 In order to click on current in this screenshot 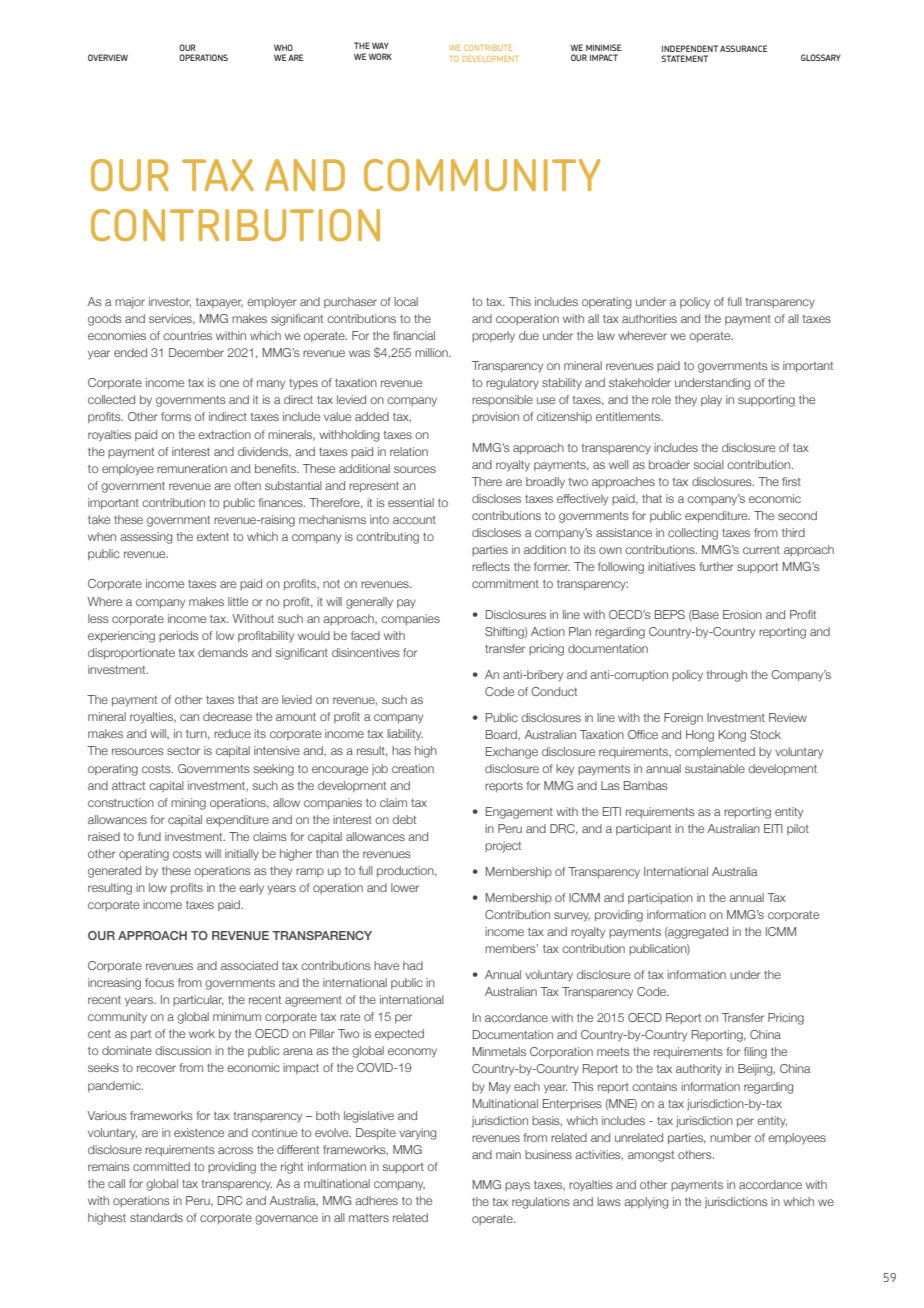, I will do `click(761, 550)`.
